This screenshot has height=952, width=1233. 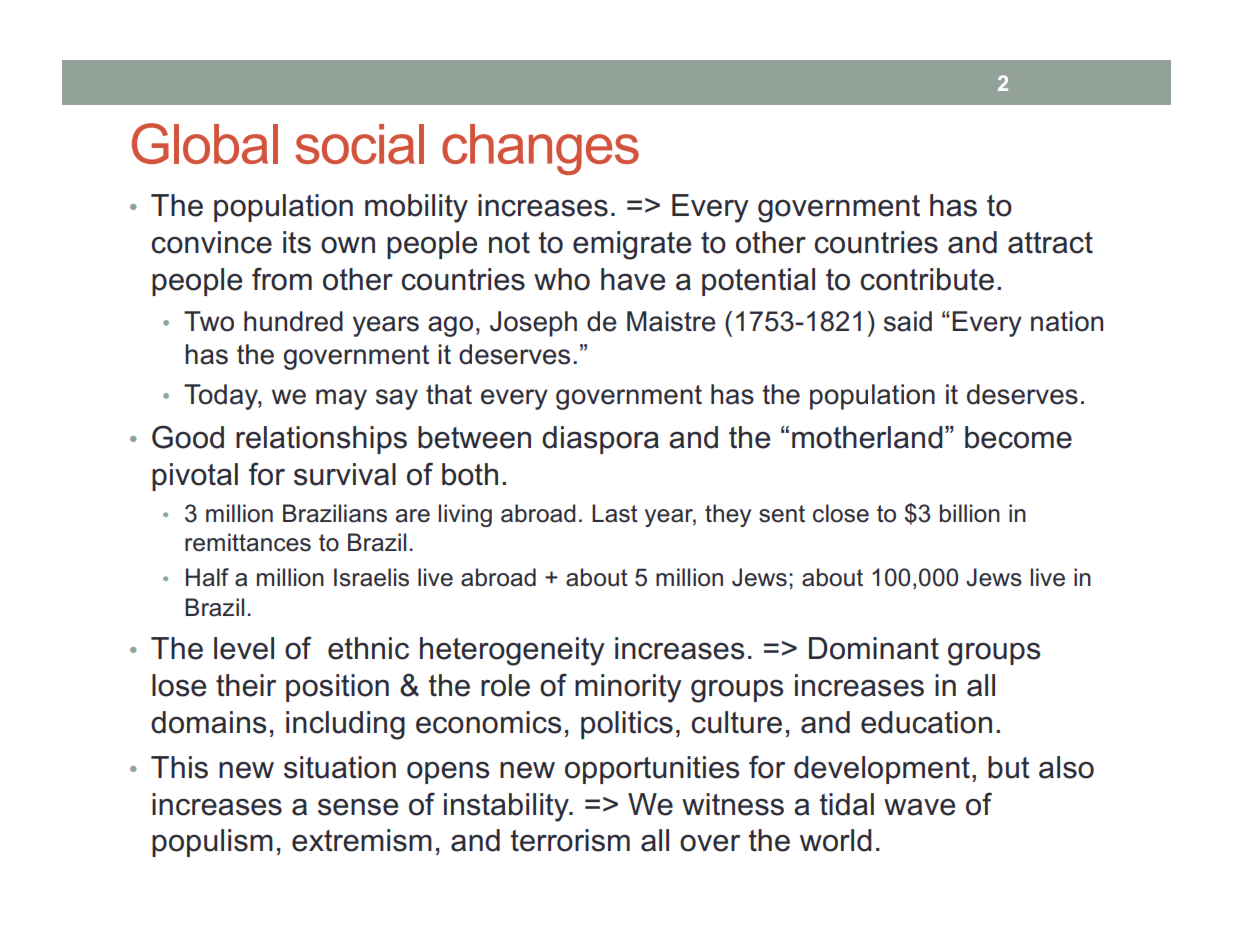 What do you see at coordinates (927, 279) in the screenshot?
I see `contribute` at bounding box center [927, 279].
